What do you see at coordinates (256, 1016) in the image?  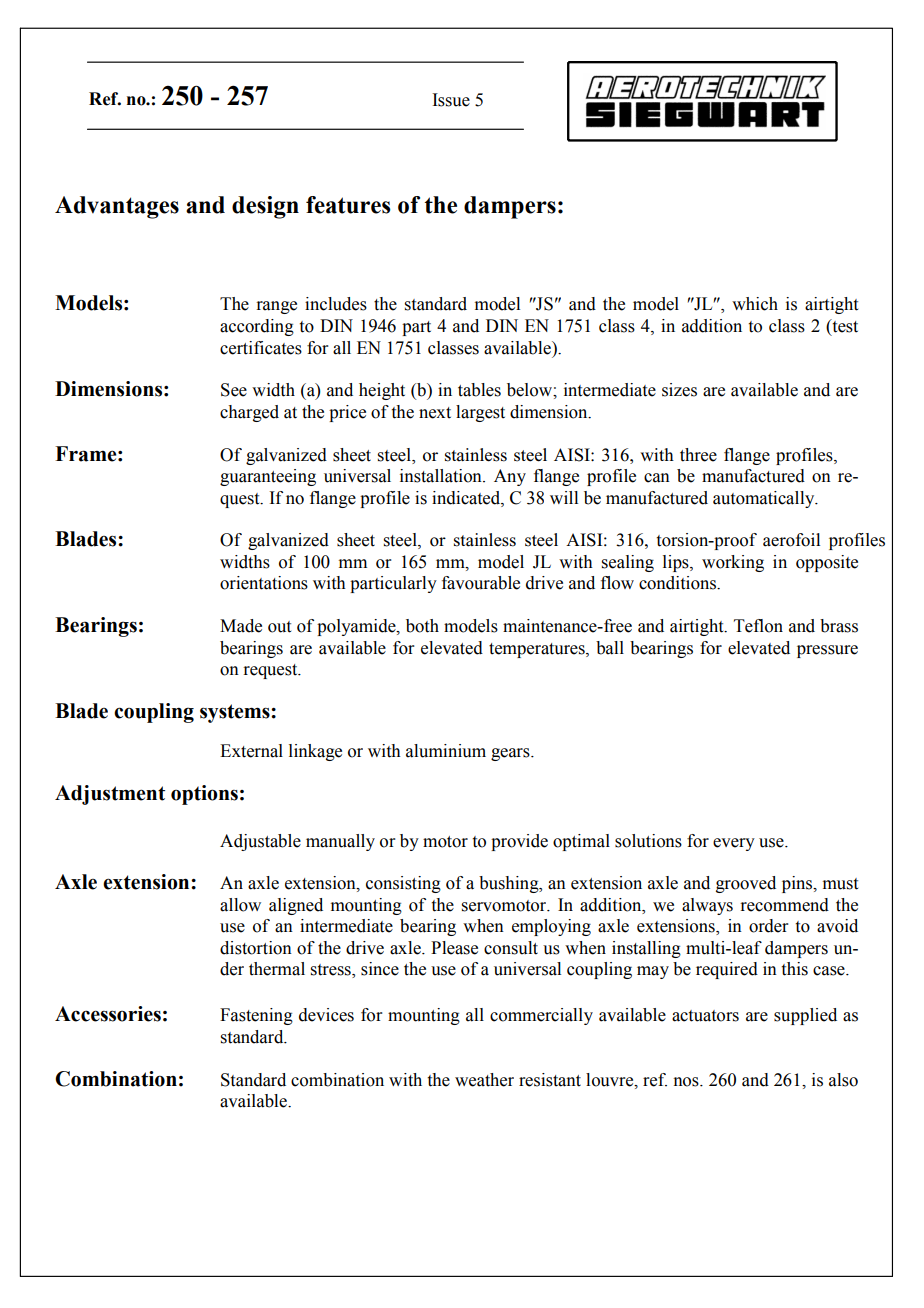 I see `Fastening` at bounding box center [256, 1016].
